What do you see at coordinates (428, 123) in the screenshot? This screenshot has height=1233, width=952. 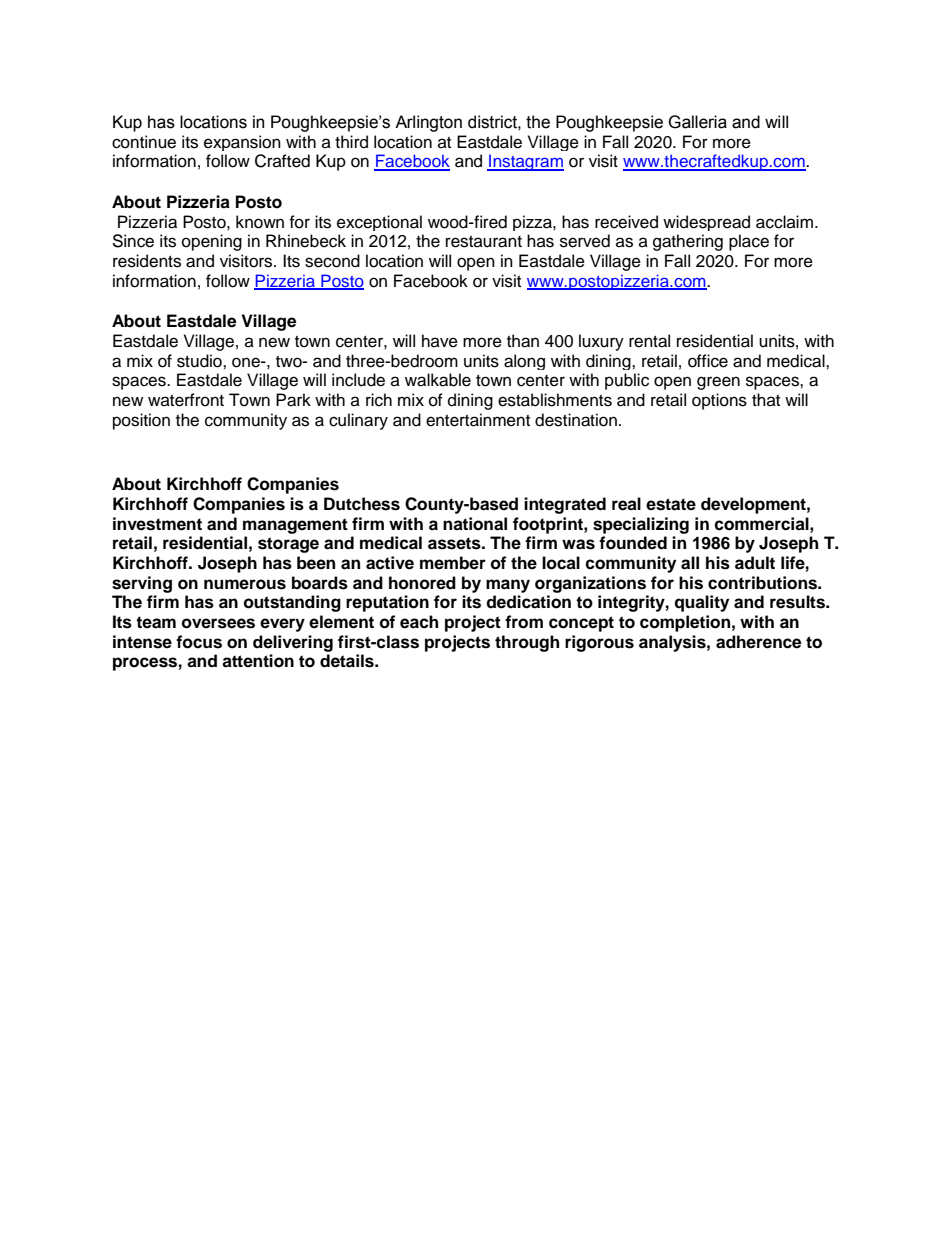 I see `Arlington` at bounding box center [428, 123].
